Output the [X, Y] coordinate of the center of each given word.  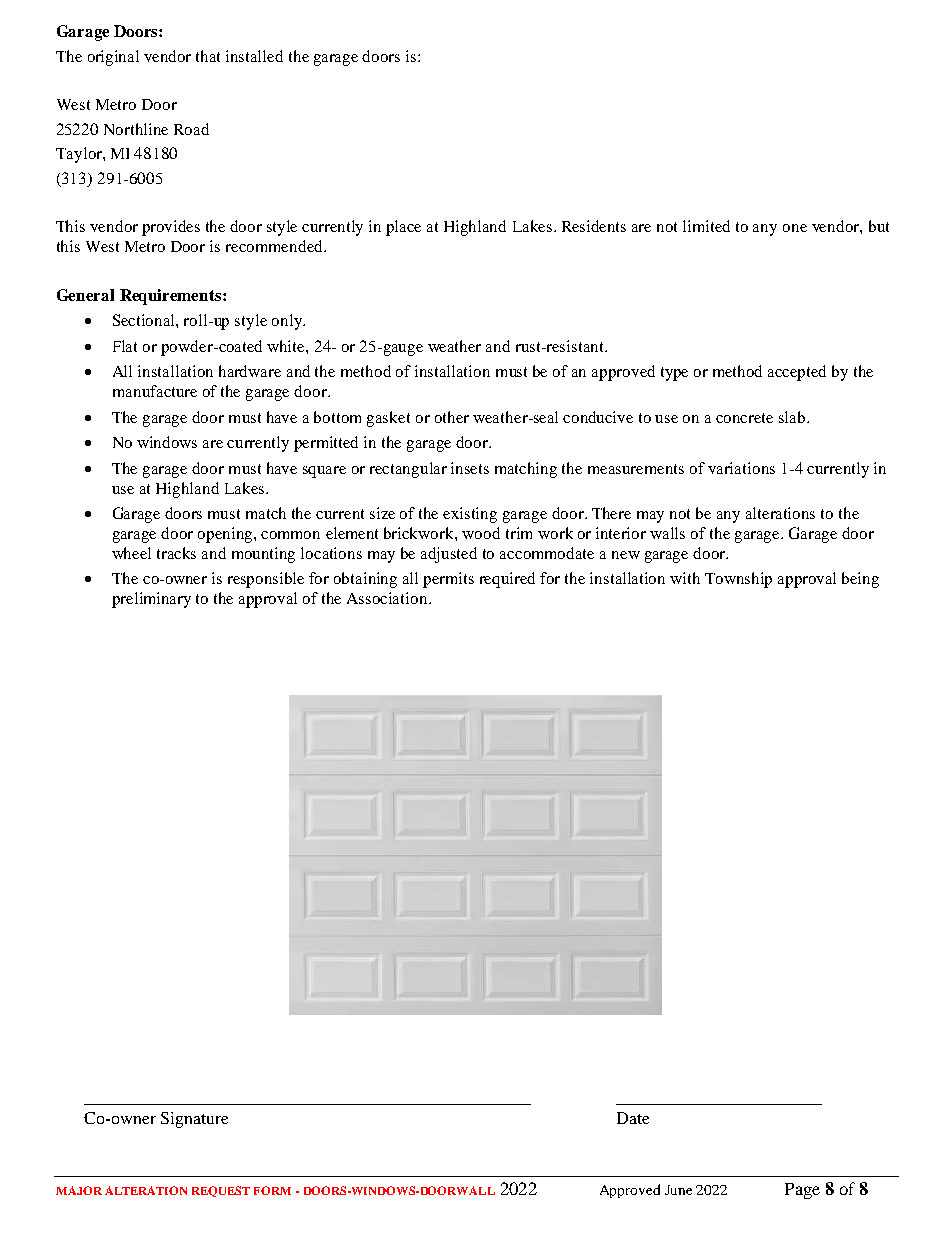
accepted [797, 373]
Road [191, 129]
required [507, 580]
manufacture [155, 391]
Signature [194, 1120]
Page [802, 1191]
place [403, 228]
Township [738, 580]
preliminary [151, 600]
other [452, 417]
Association [388, 598]
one [795, 228]
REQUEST [221, 1191]
